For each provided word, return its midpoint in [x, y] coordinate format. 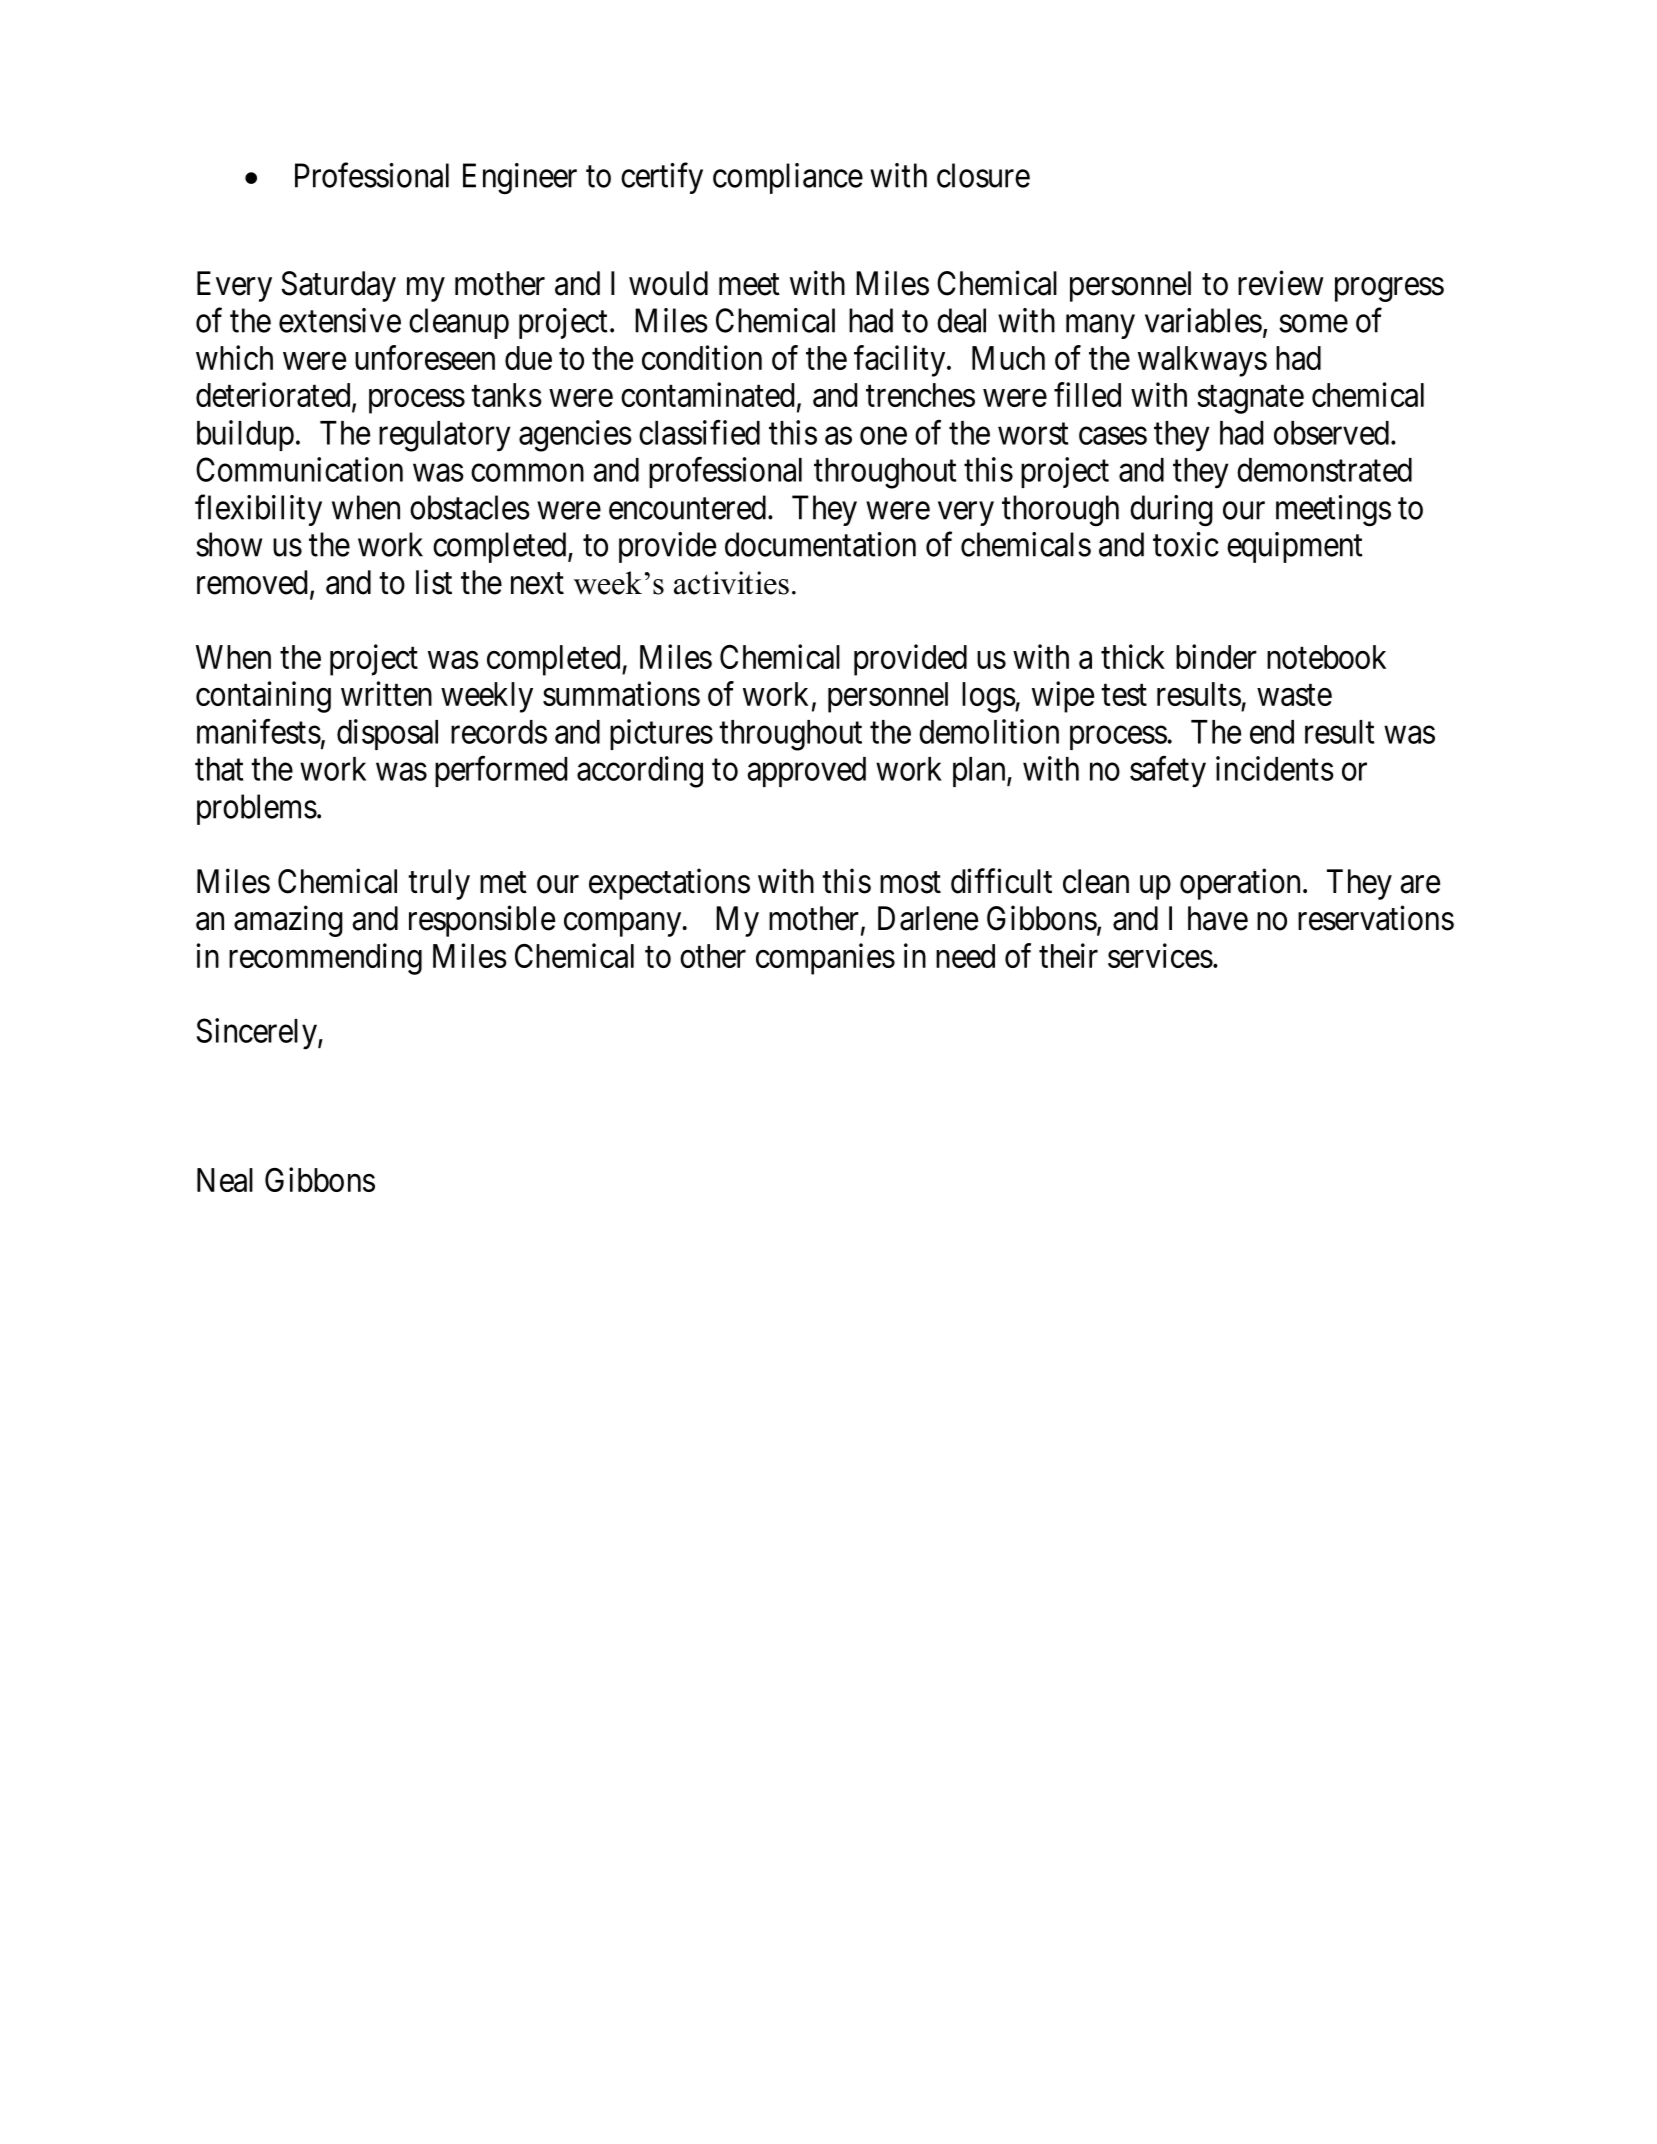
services [1160, 955]
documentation [820, 544]
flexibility [258, 510]
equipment [1295, 547]
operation [1242, 884]
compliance [788, 178]
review [1281, 283]
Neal [225, 1180]
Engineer [520, 179]
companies [825, 959]
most [910, 883]
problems [257, 809]
